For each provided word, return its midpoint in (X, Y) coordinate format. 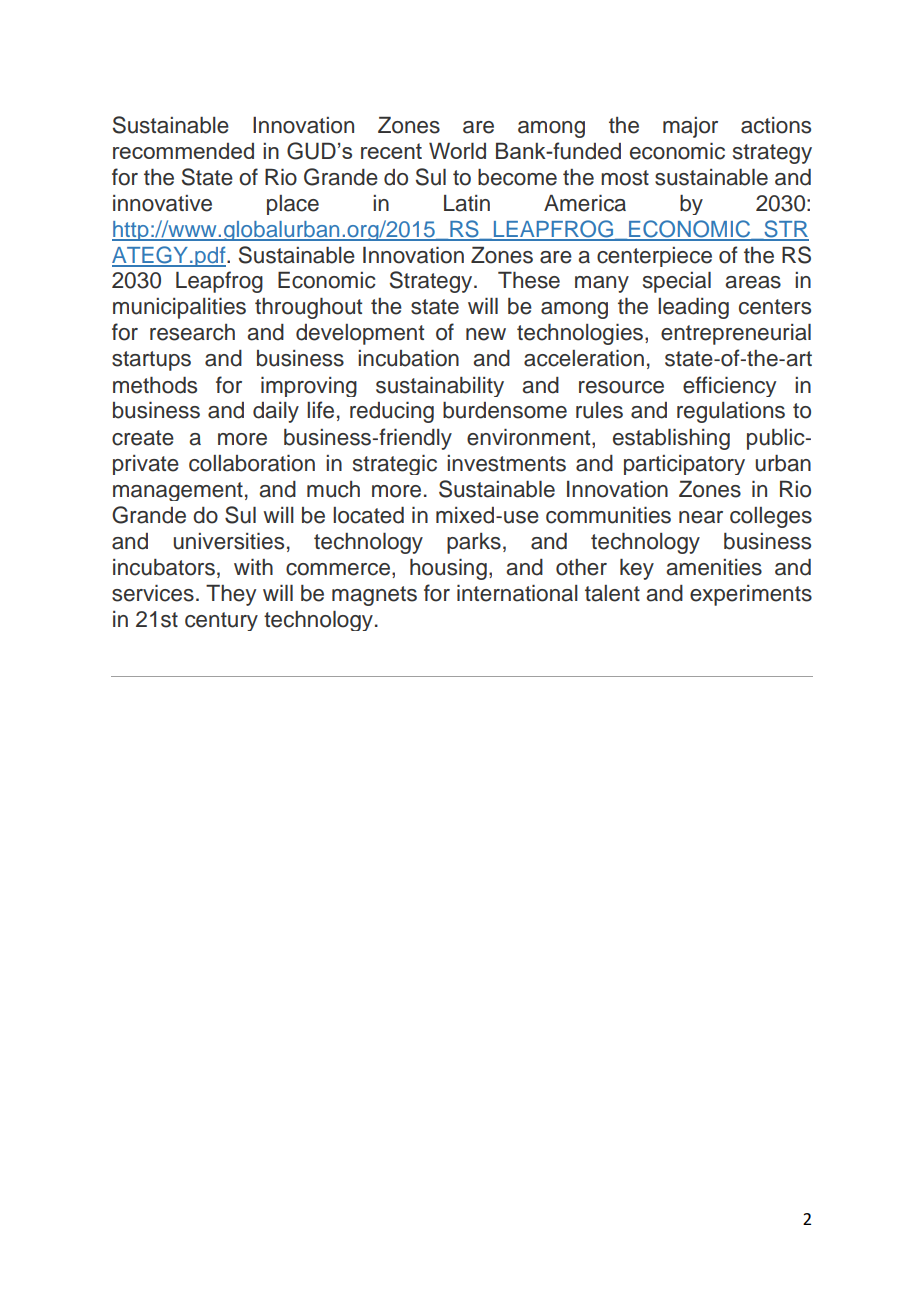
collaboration (252, 463)
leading (693, 308)
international (517, 593)
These (529, 280)
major (690, 127)
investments (506, 463)
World (457, 150)
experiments (751, 595)
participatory (684, 465)
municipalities (179, 308)
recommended (183, 151)
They (231, 595)
